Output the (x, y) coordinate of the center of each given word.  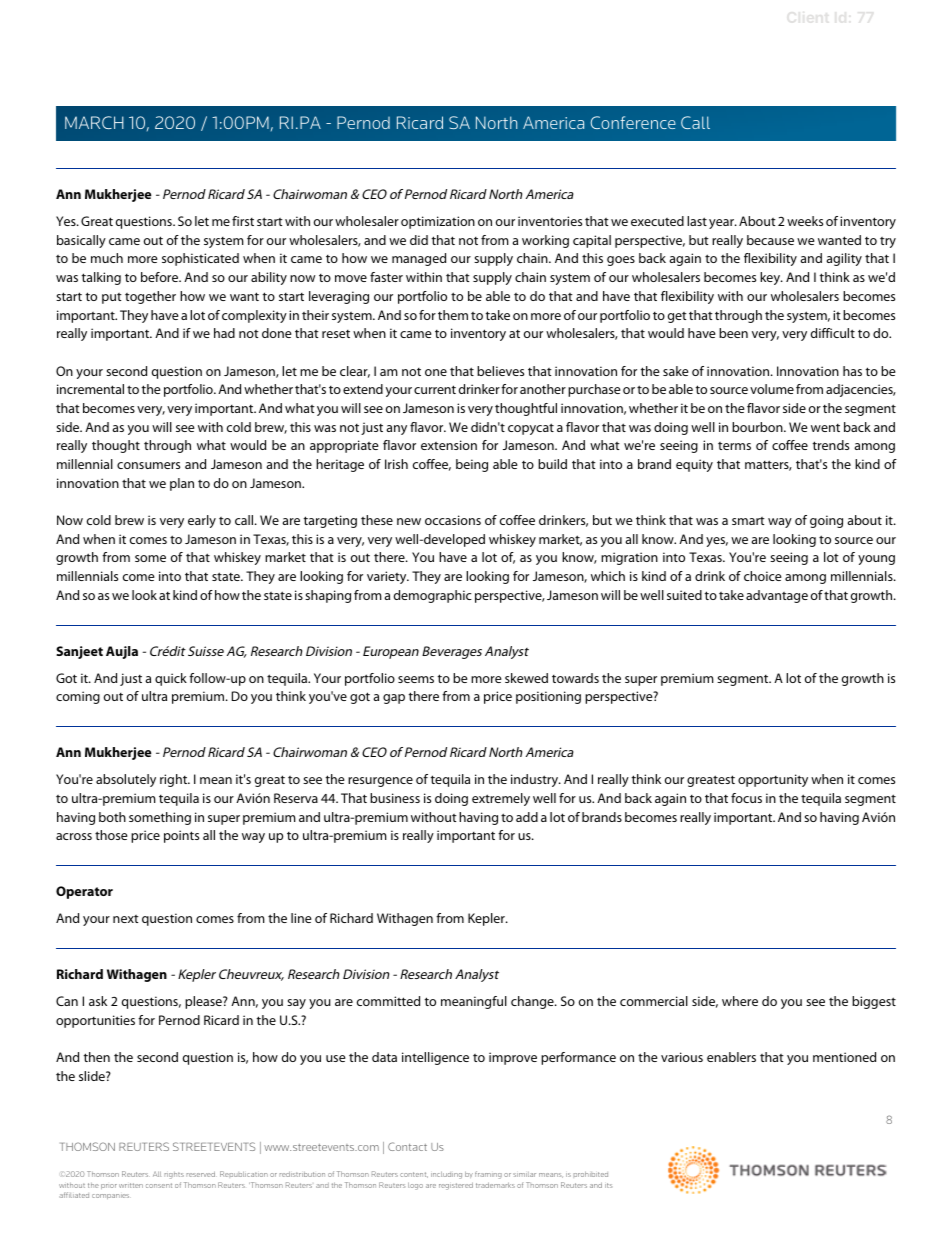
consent (159, 1185)
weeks (805, 221)
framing (488, 1175)
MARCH (94, 122)
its (608, 1185)
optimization (438, 222)
